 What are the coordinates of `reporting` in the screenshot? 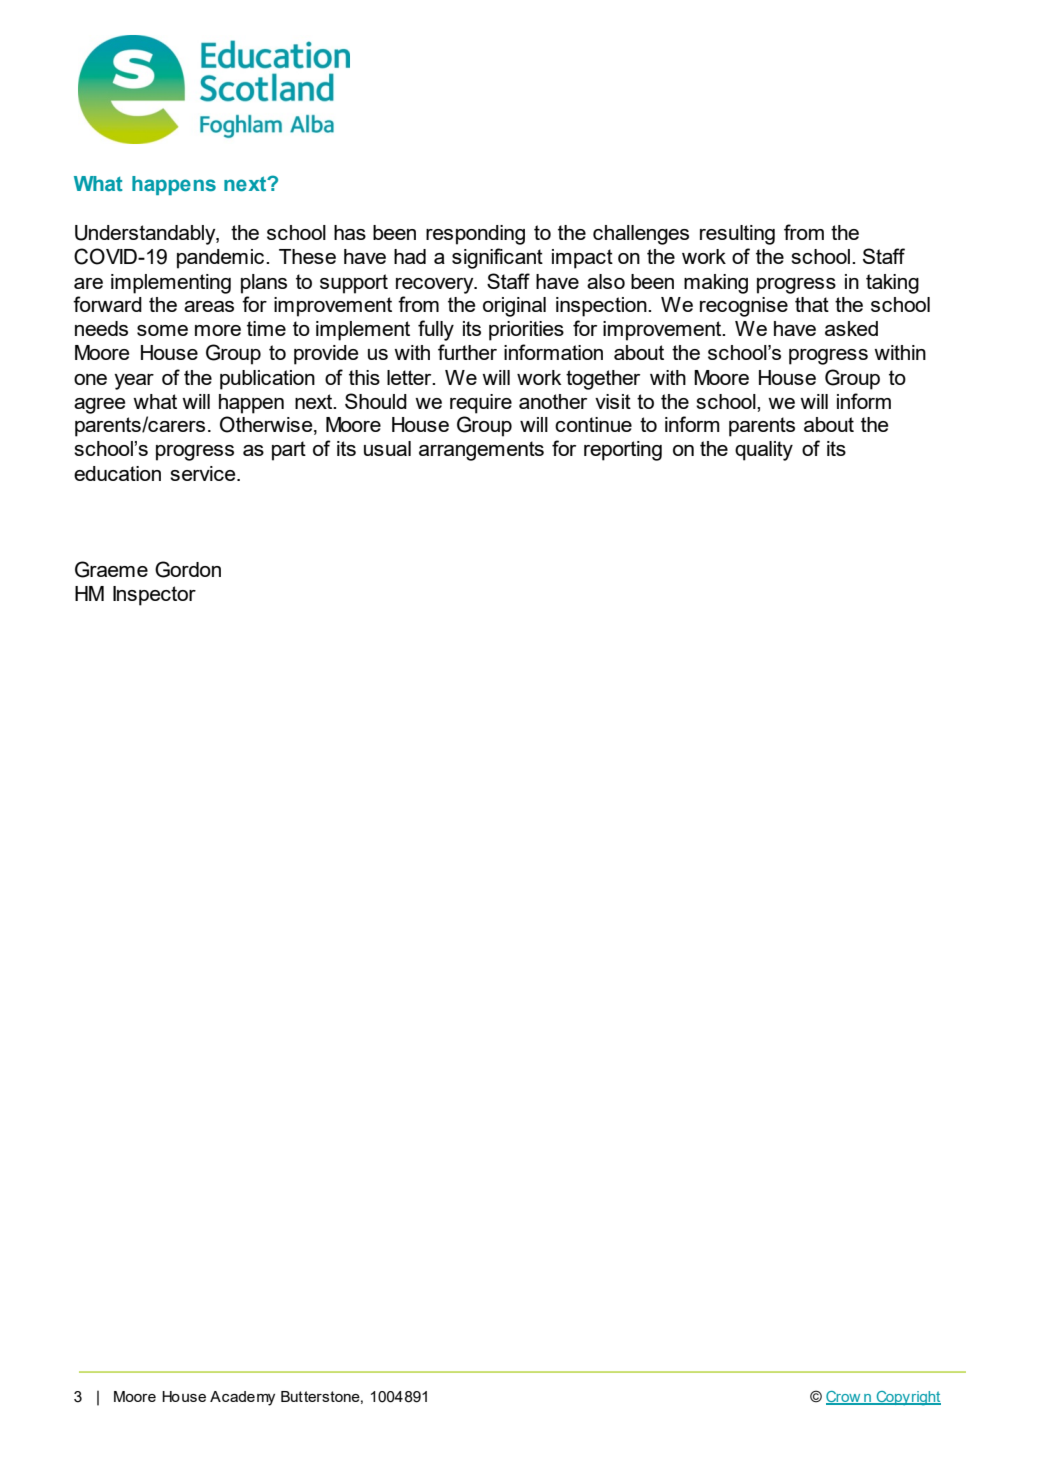 It's located at (623, 451).
